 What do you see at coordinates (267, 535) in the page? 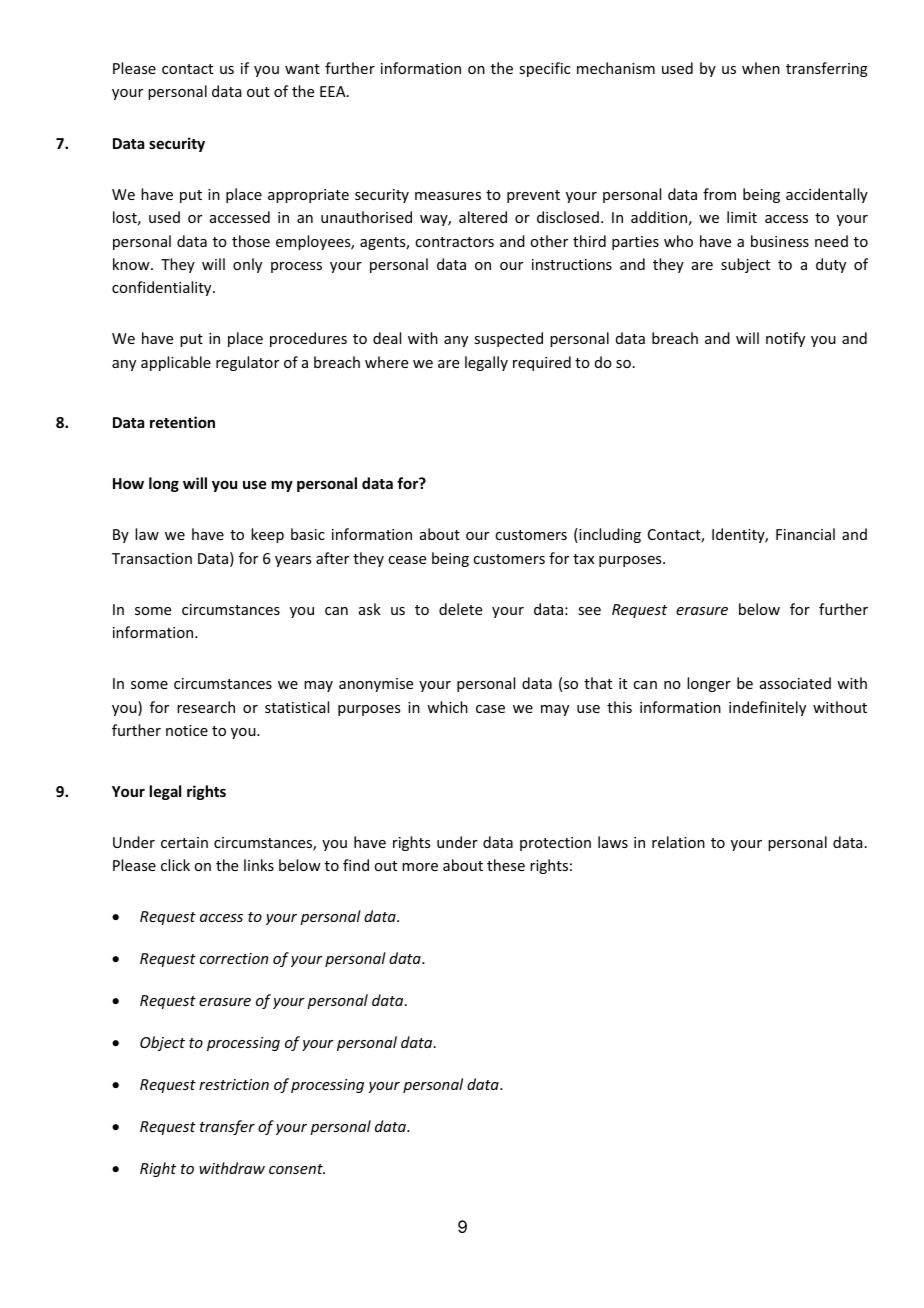
I see `keep` at bounding box center [267, 535].
